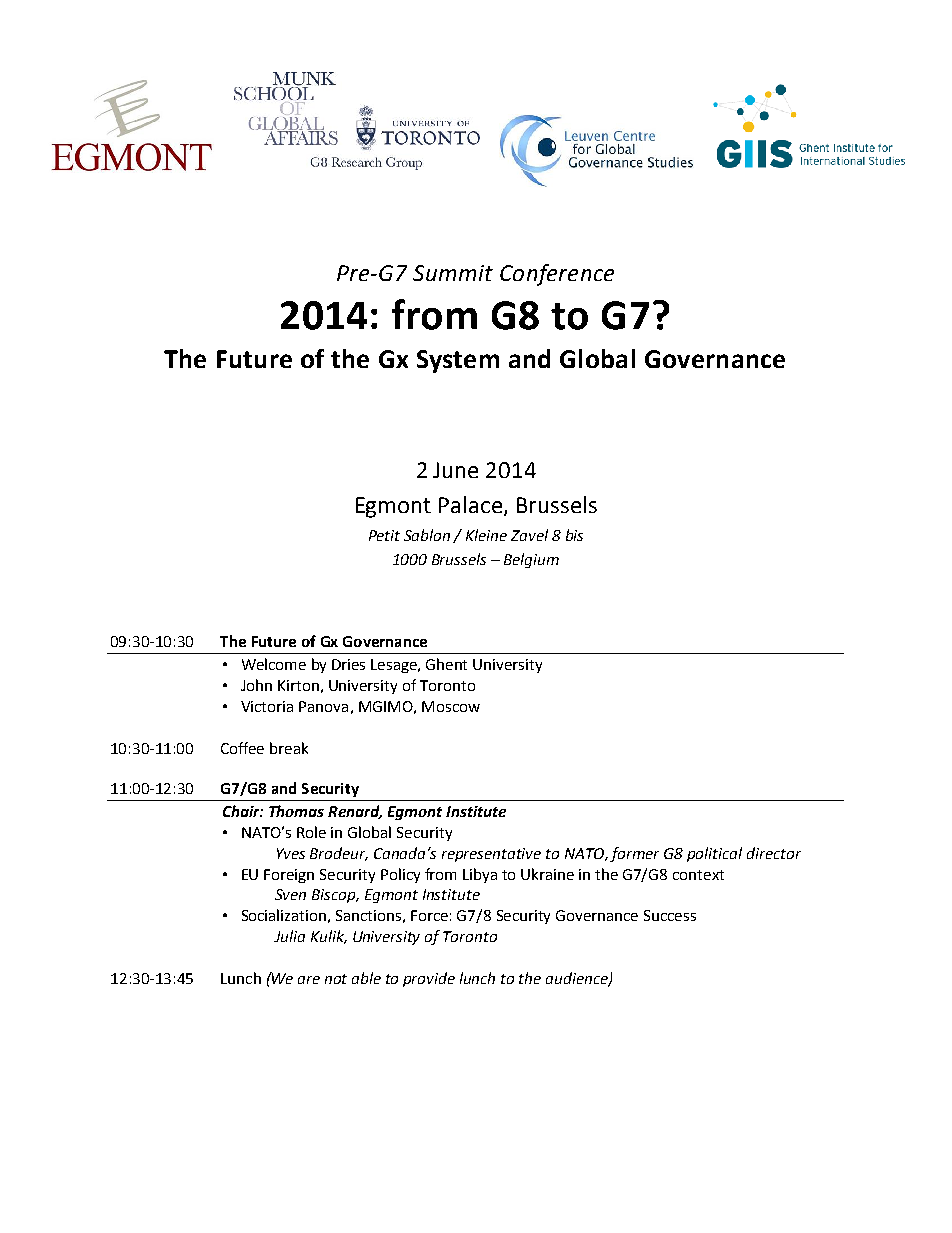 Image resolution: width=952 pixels, height=1233 pixels. Describe the element at coordinates (531, 560) in the document. I see `Belgium` at that location.
